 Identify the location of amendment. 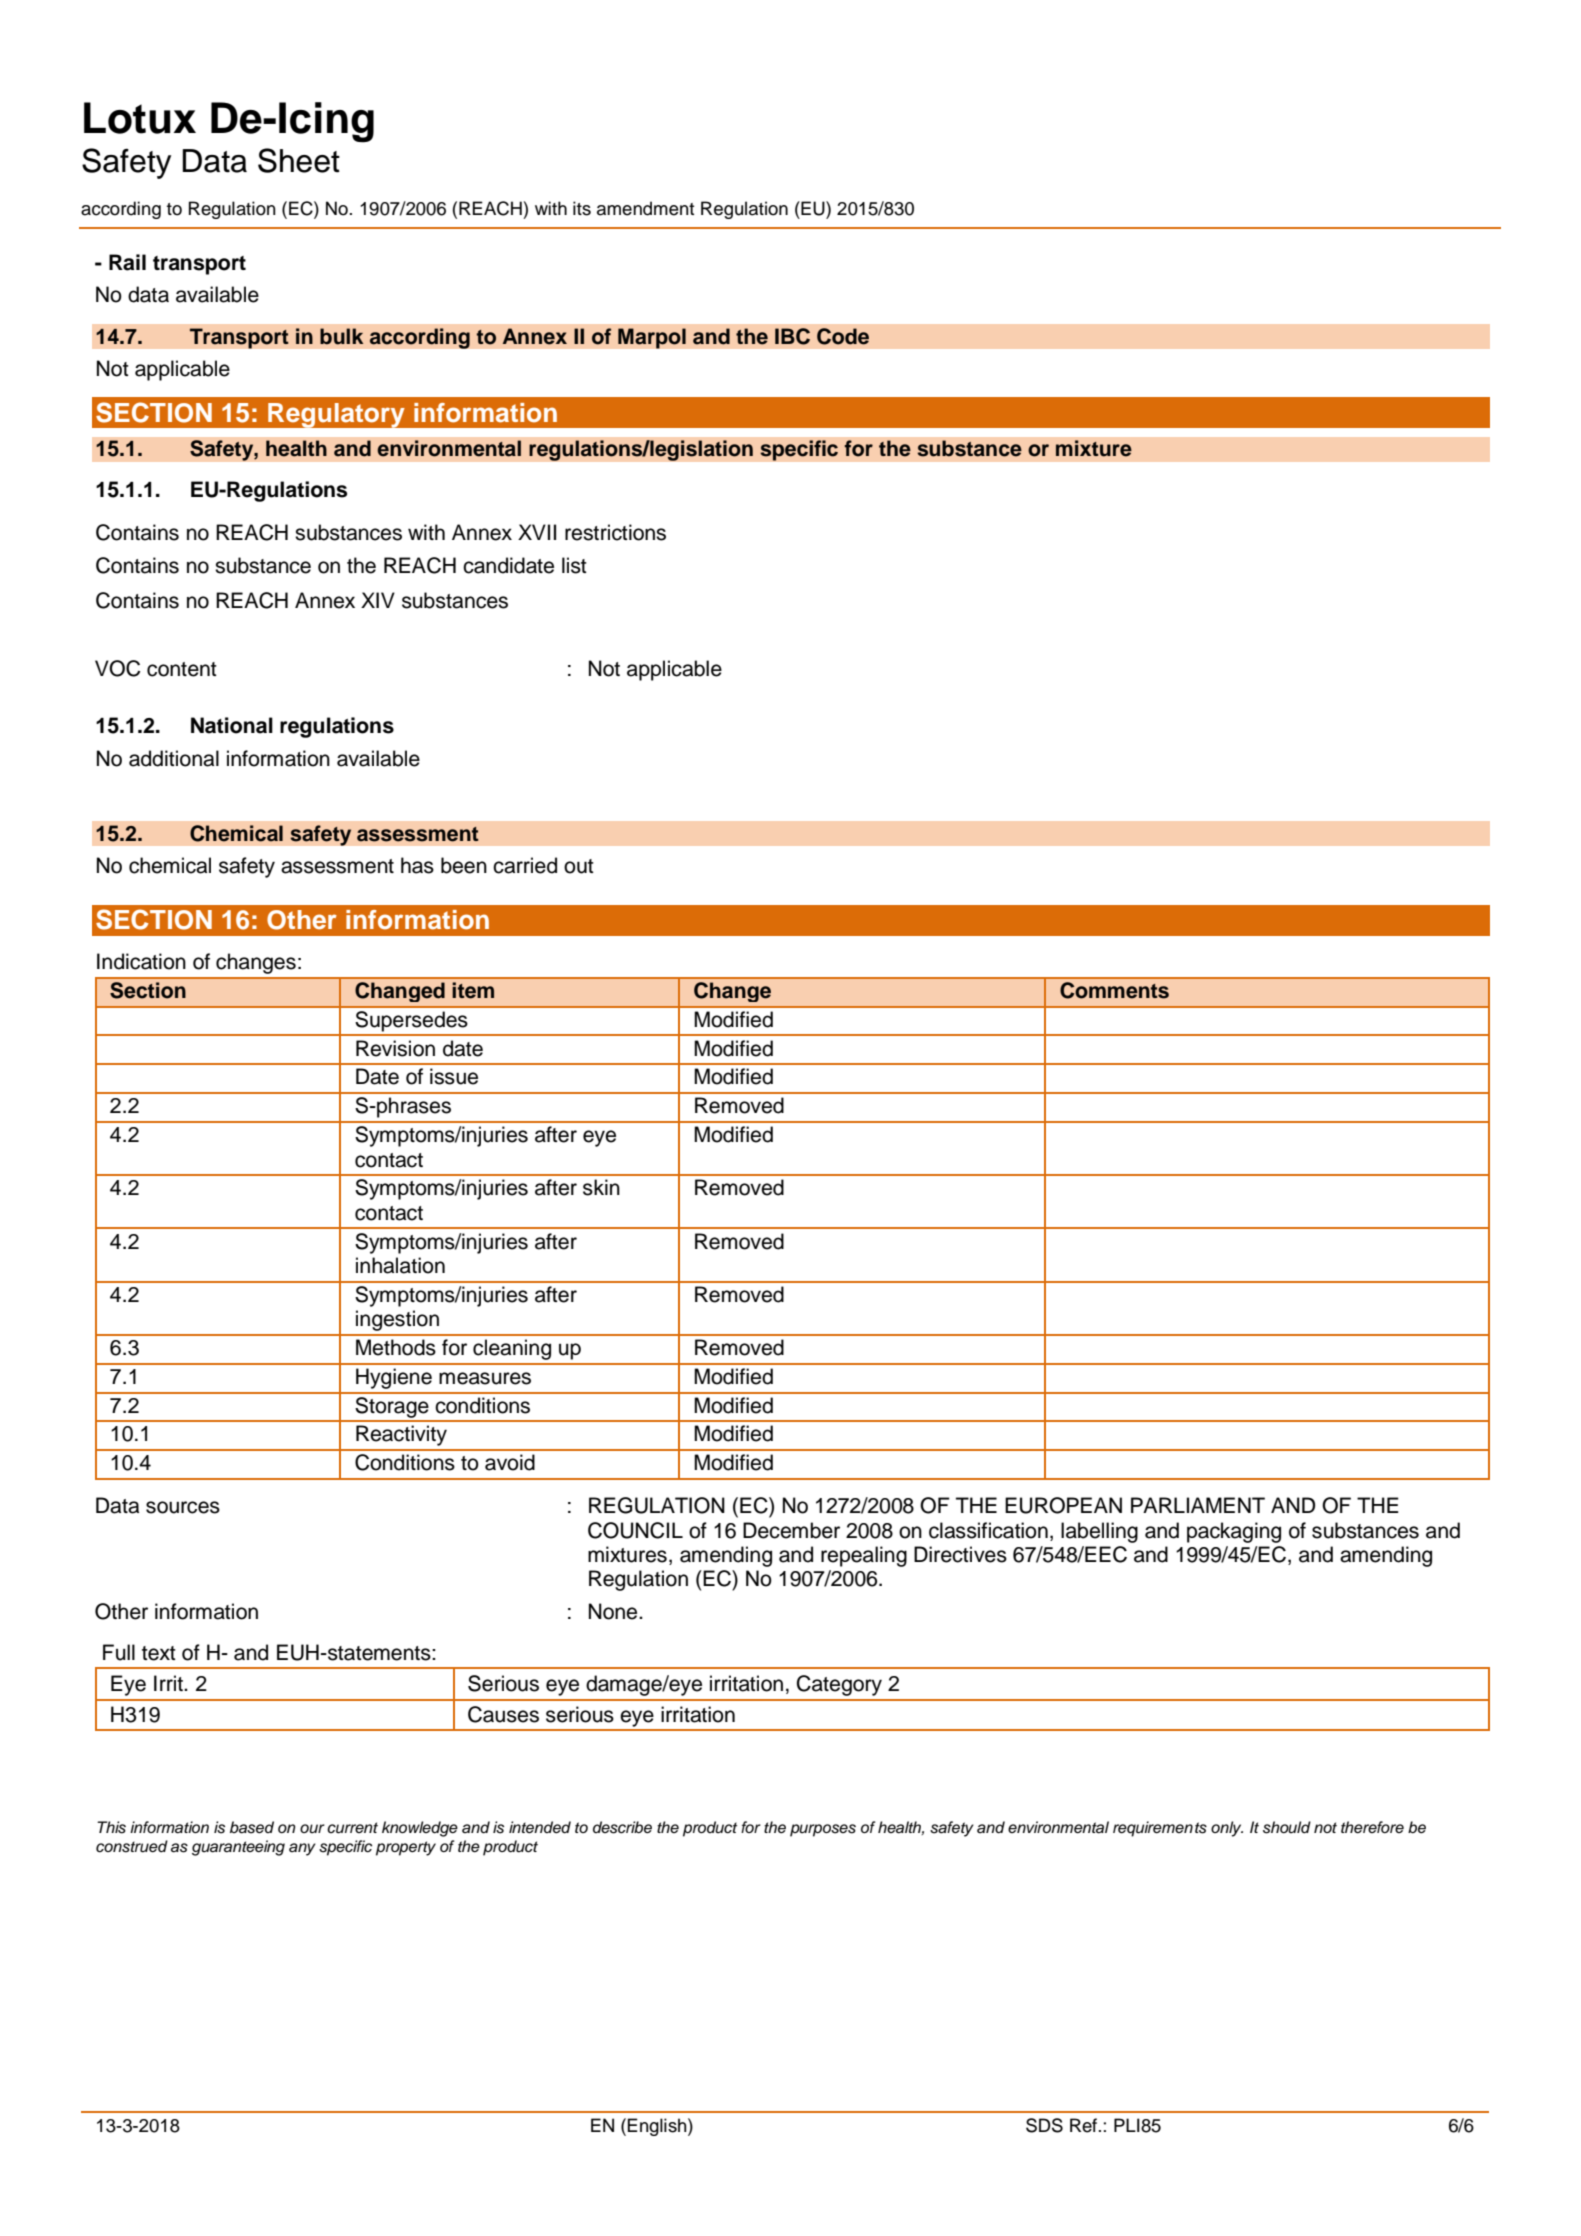
(645, 208).
